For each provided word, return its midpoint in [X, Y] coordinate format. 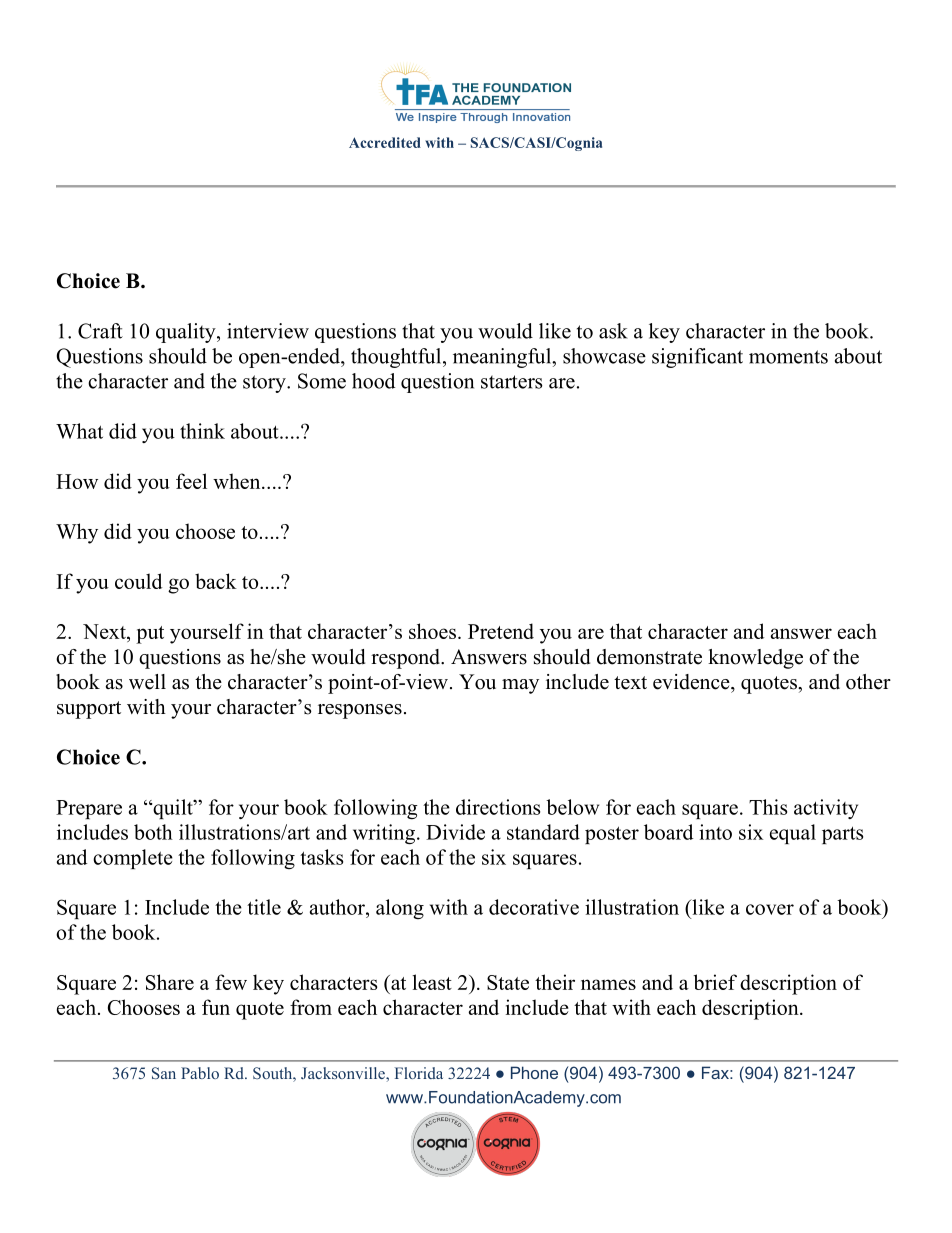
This [768, 807]
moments [788, 357]
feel [191, 481]
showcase [604, 356]
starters [512, 382]
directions [498, 807]
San [164, 1073]
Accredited [385, 142]
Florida [419, 1073]
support [89, 710]
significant [697, 358]
